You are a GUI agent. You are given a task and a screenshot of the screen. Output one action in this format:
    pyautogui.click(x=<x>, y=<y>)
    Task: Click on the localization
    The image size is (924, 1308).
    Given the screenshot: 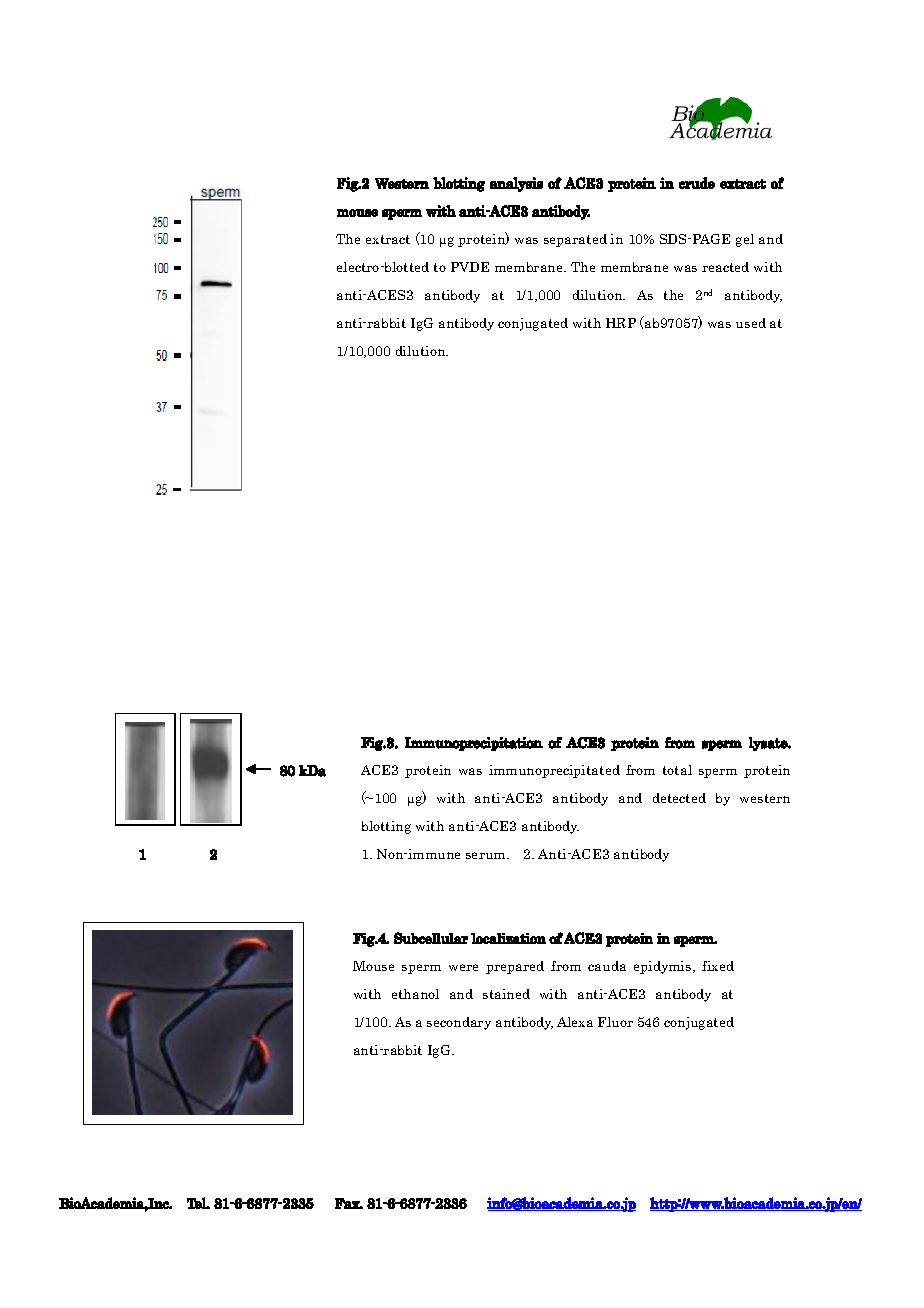 What is the action you would take?
    pyautogui.click(x=508, y=938)
